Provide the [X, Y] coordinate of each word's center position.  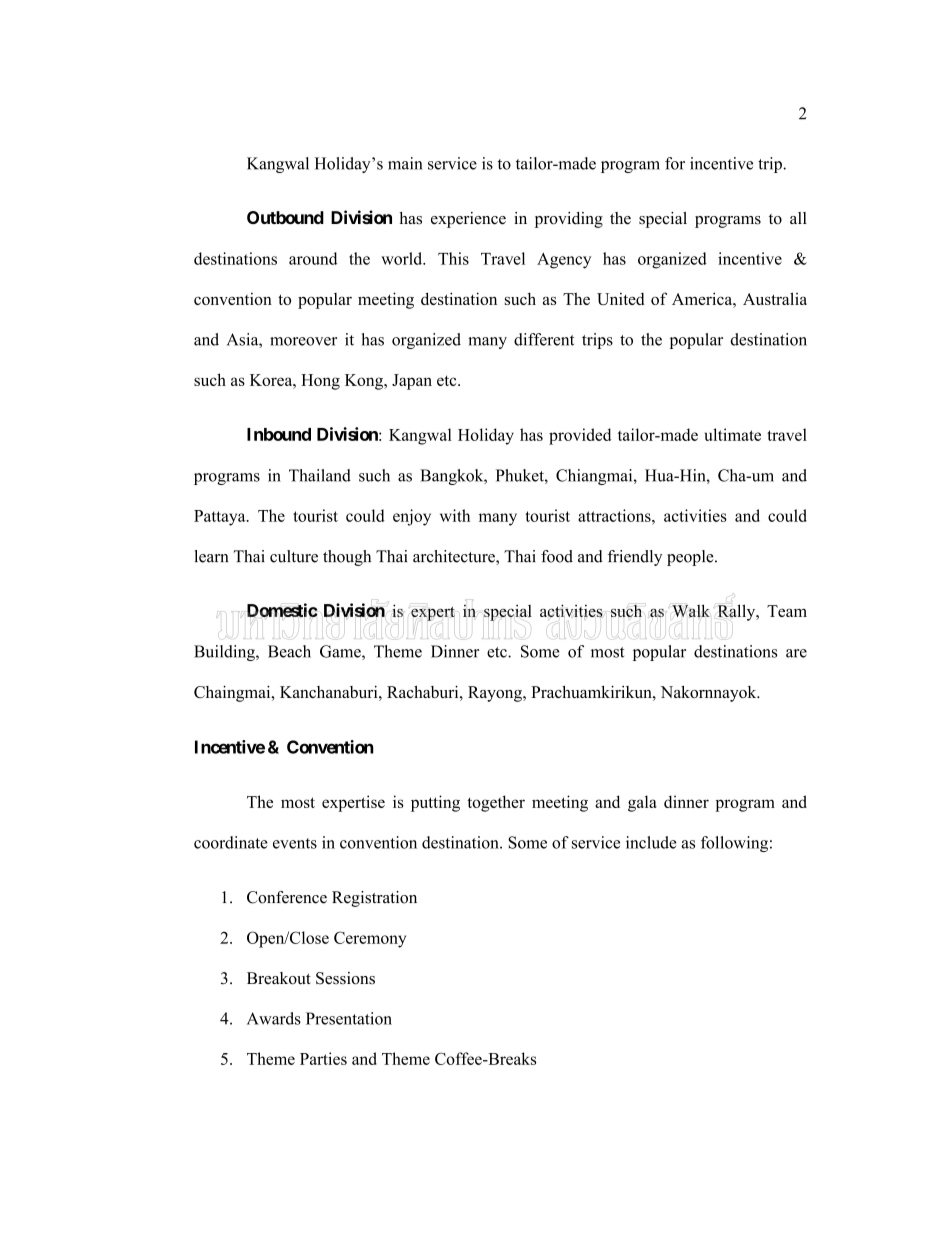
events [295, 843]
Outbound [285, 217]
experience [468, 220]
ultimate [733, 434]
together [496, 803]
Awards [274, 1018]
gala [642, 803]
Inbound [279, 434]
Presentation [349, 1018]
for [675, 163]
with [455, 515]
